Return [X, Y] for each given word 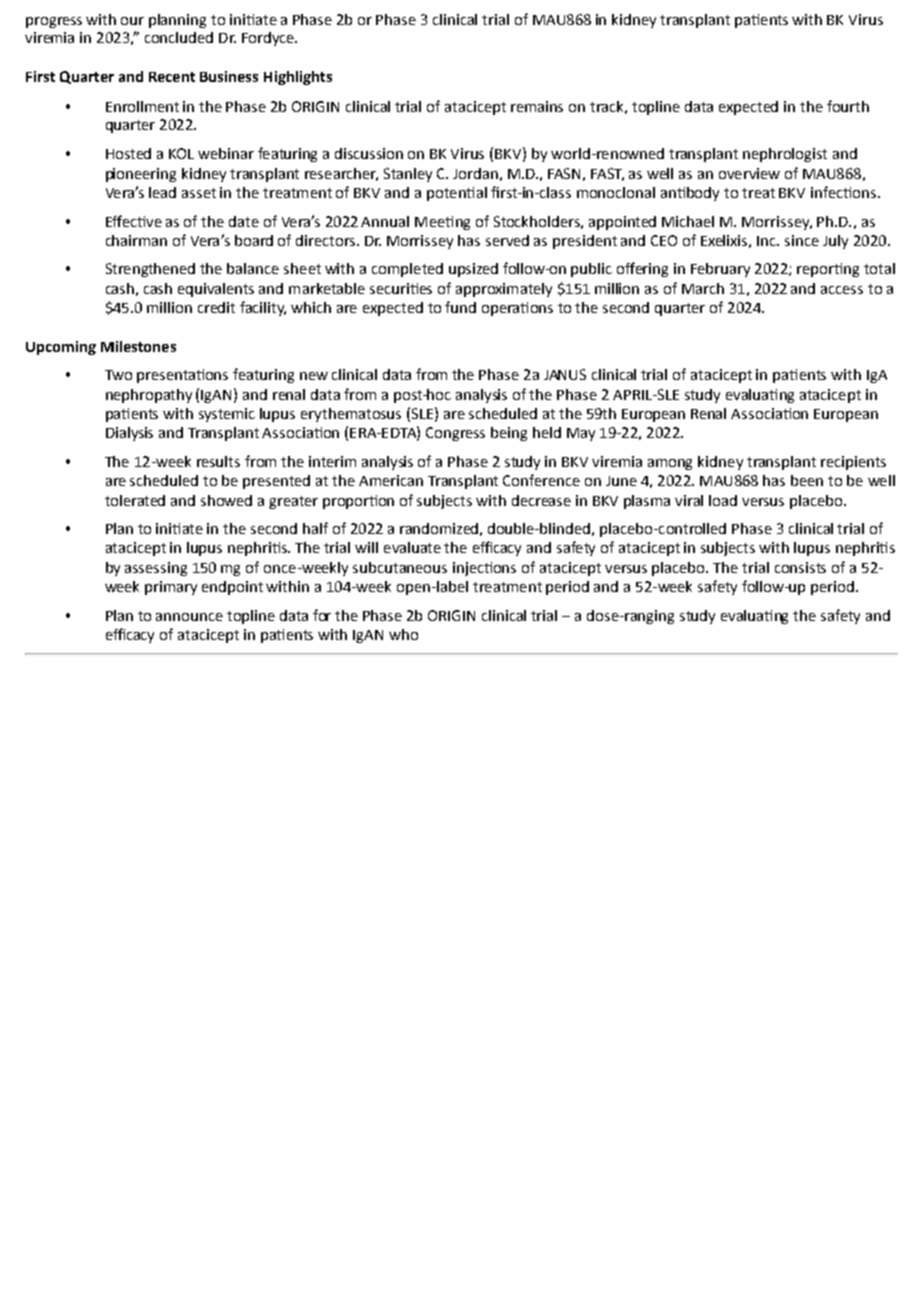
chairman [136, 240]
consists [800, 567]
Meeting [442, 223]
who [403, 634]
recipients [853, 463]
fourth [848, 106]
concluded [179, 37]
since [802, 240]
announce [189, 617]
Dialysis [129, 434]
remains [537, 106]
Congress [455, 434]
